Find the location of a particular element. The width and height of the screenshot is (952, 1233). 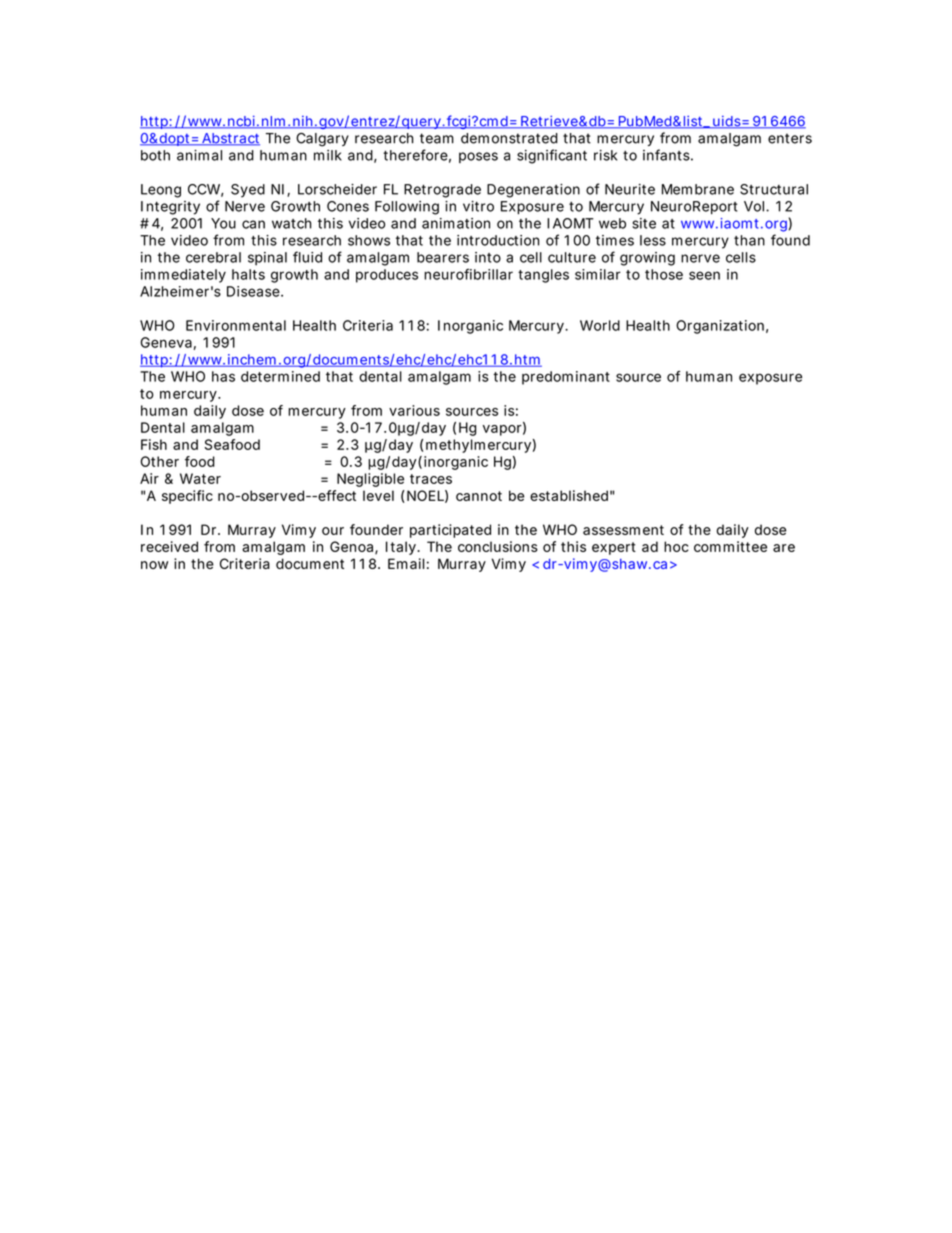

produces is located at coordinates (387, 276).
